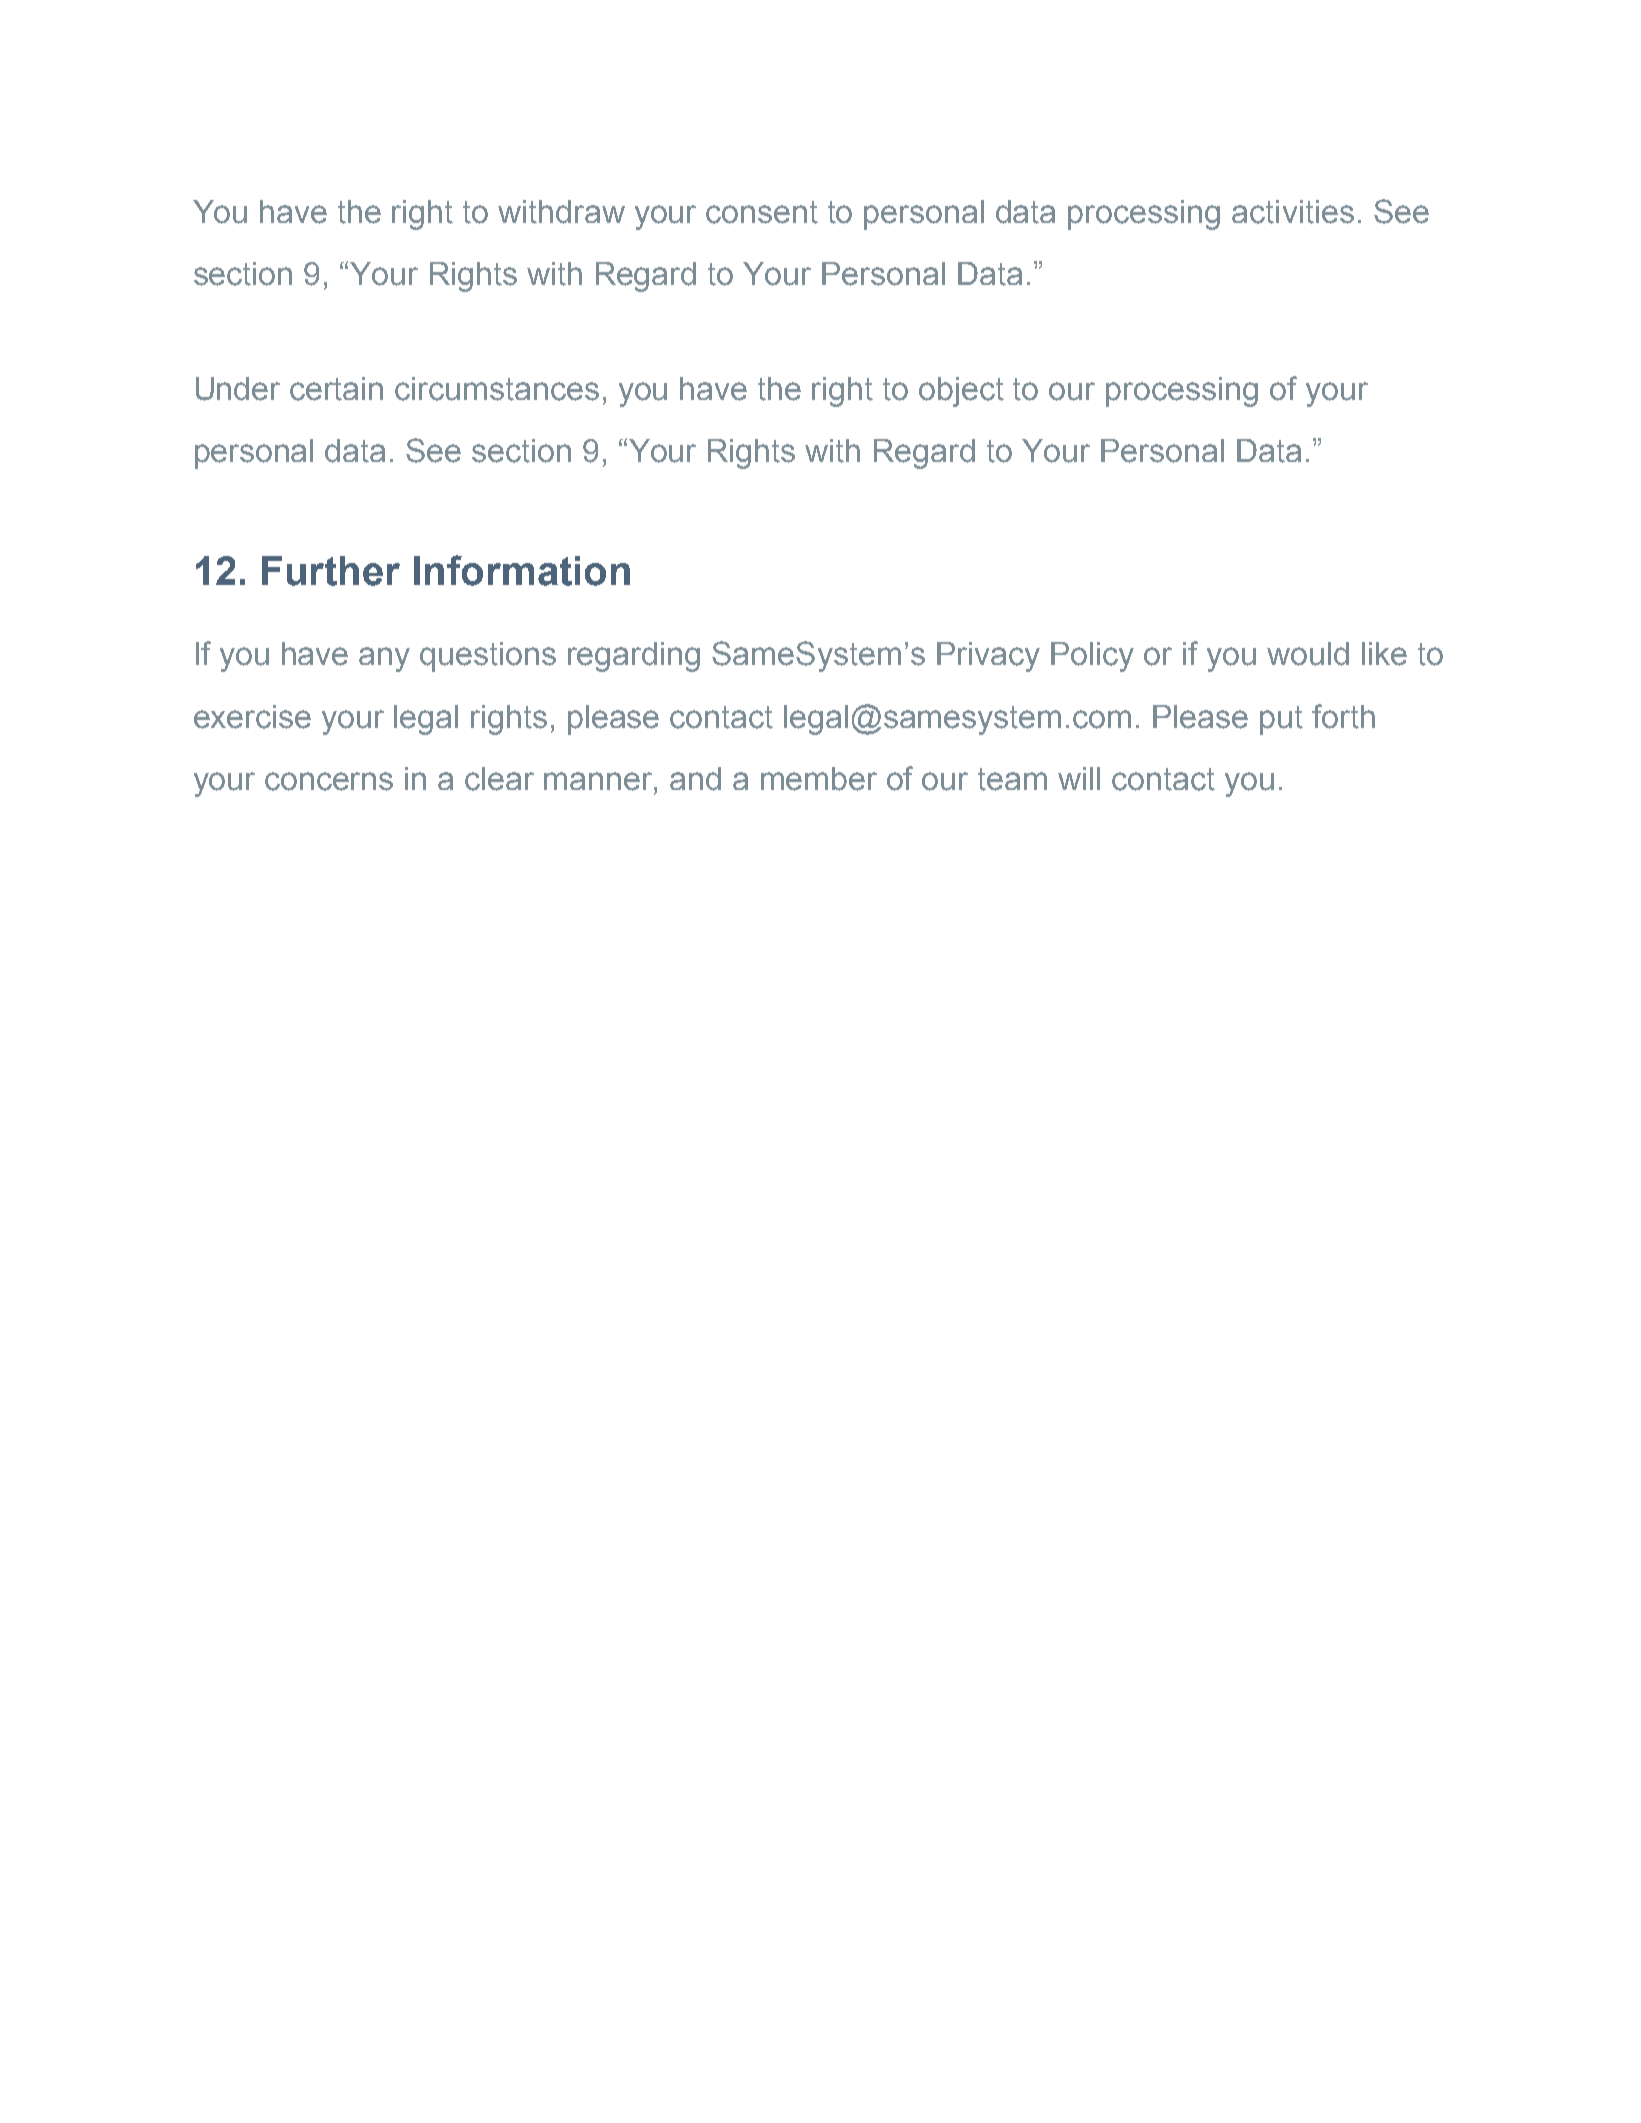  I want to click on Policy, so click(1092, 657).
